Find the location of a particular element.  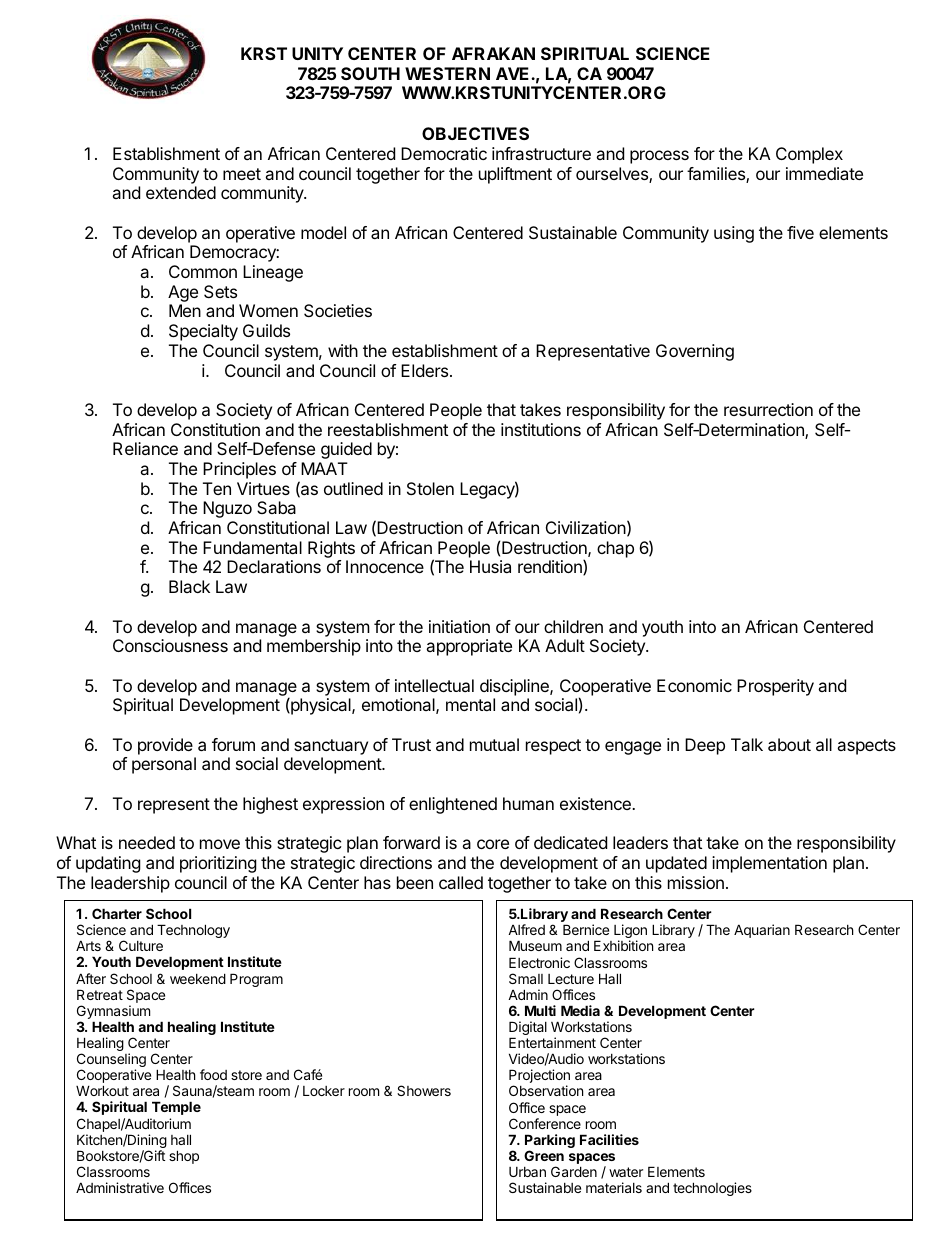

Complex is located at coordinates (809, 155).
